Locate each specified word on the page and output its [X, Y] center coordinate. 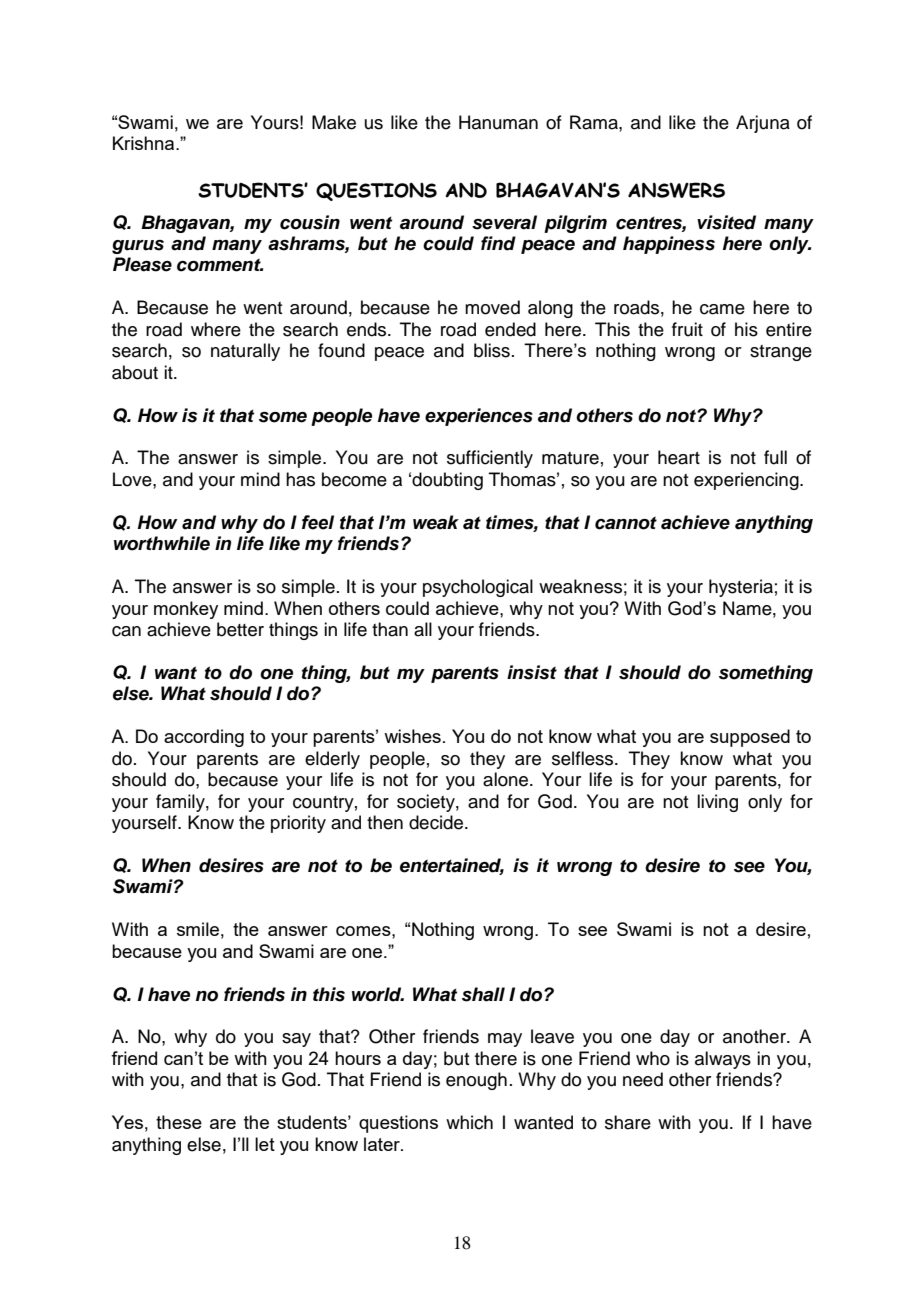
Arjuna [763, 124]
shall [483, 994]
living [717, 803]
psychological [478, 588]
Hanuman [498, 122]
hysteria [741, 588]
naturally [245, 352]
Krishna [145, 143]
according [204, 738]
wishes [412, 736]
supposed [750, 738]
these [179, 1122]
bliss [492, 350]
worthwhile [162, 543]
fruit [687, 329]
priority [298, 824]
